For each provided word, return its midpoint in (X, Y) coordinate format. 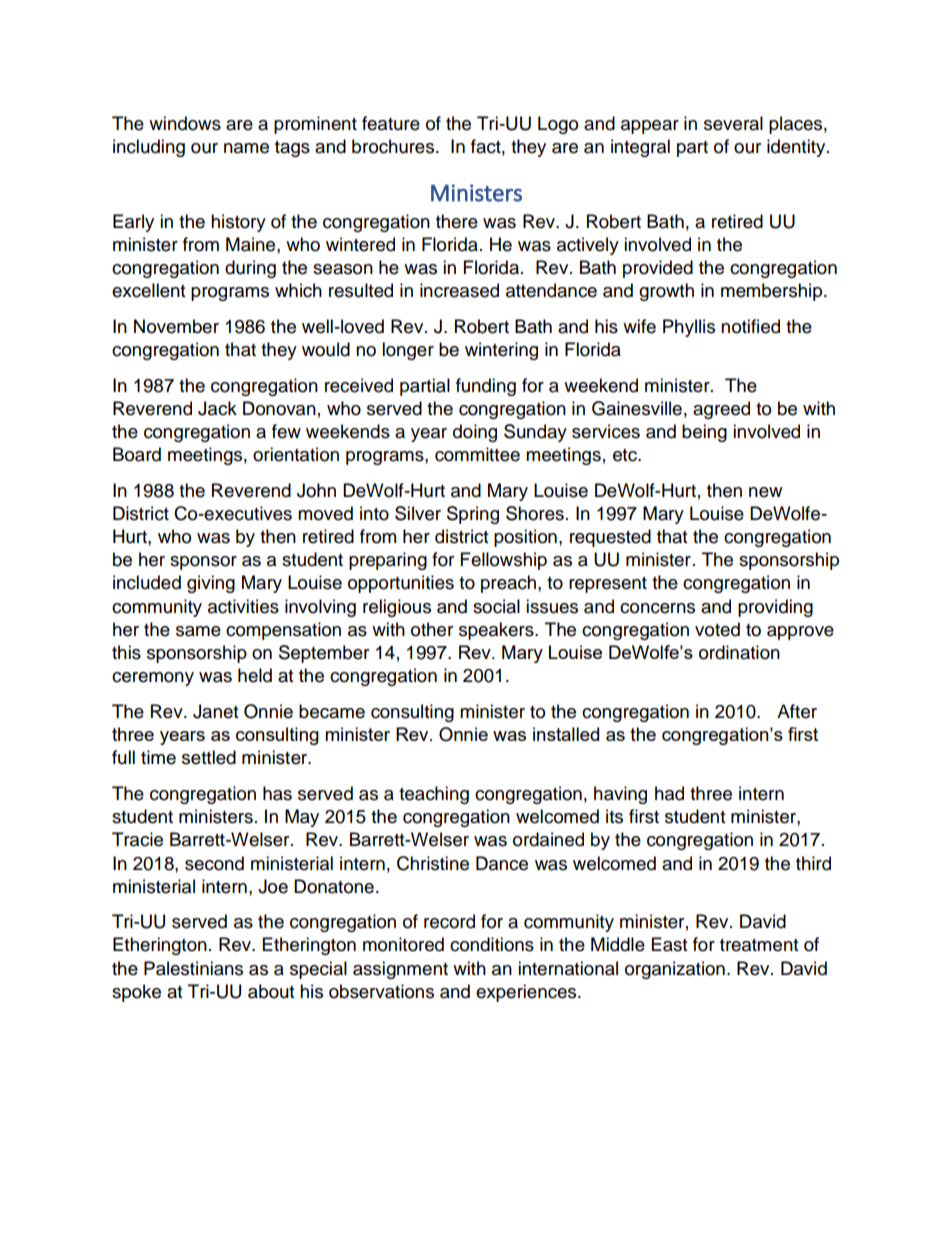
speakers (497, 631)
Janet (215, 711)
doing (475, 433)
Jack (217, 408)
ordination (739, 652)
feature (391, 123)
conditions (492, 944)
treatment (759, 945)
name (246, 148)
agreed (721, 410)
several (733, 123)
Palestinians (193, 968)
